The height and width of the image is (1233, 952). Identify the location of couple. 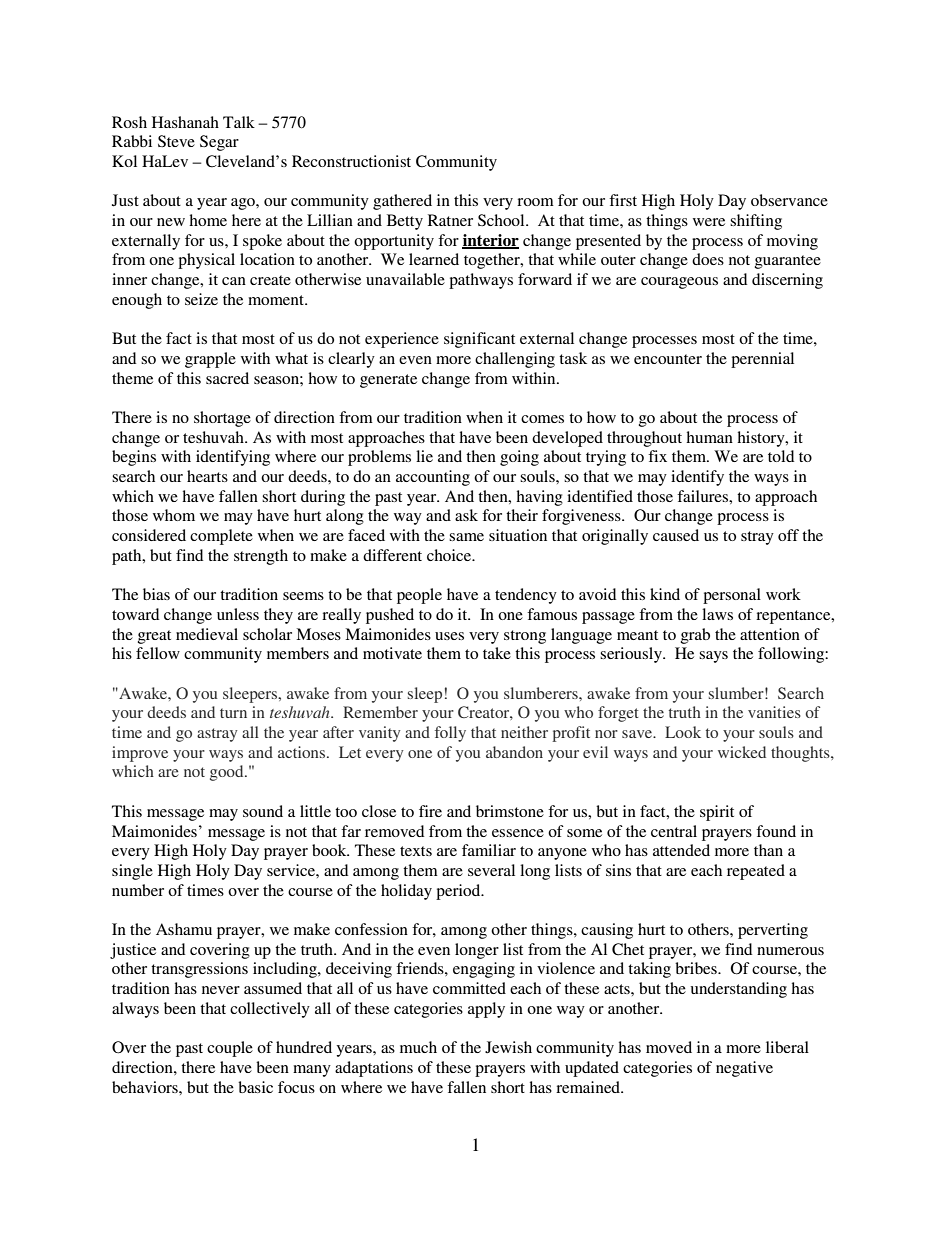
(230, 1049).
